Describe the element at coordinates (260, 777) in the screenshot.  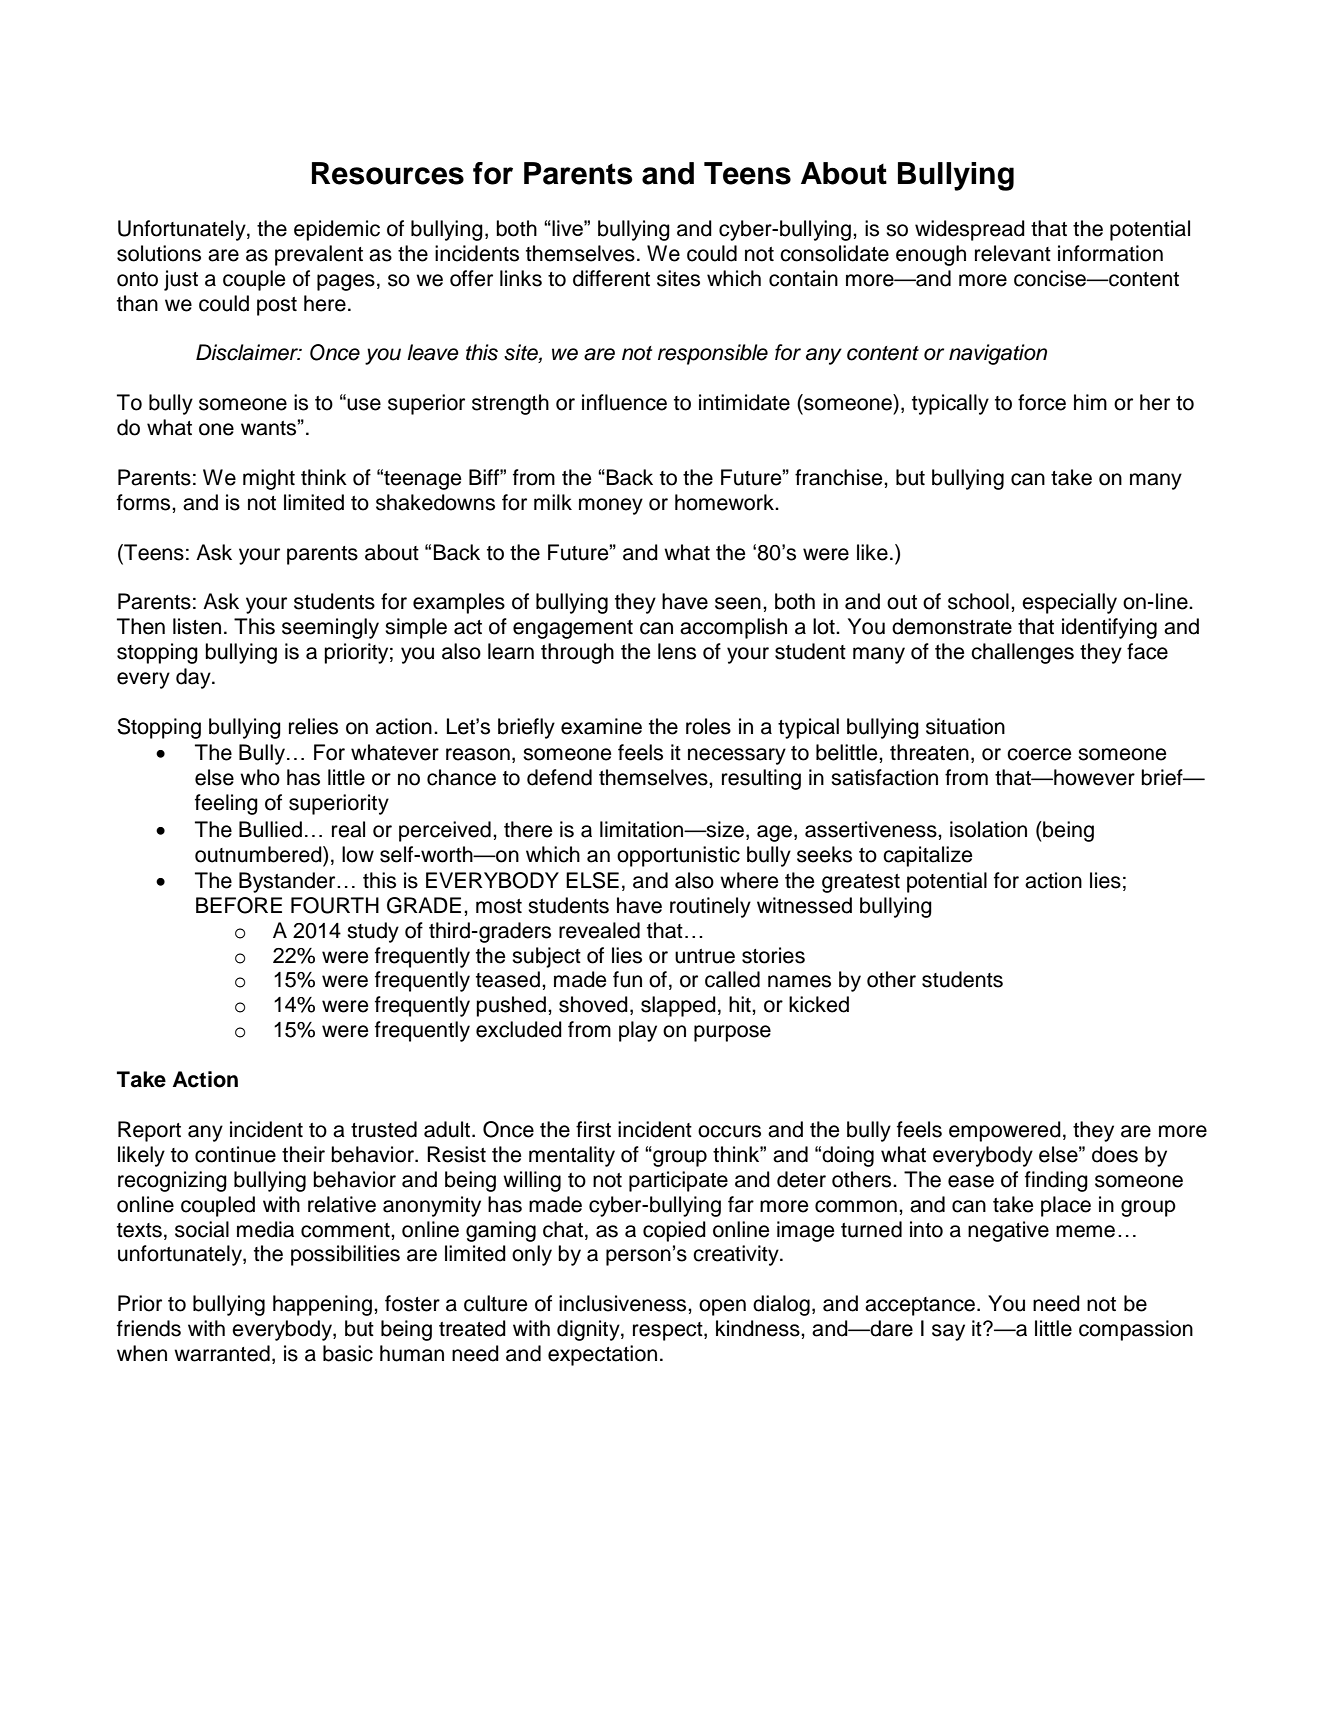
I see `who` at that location.
